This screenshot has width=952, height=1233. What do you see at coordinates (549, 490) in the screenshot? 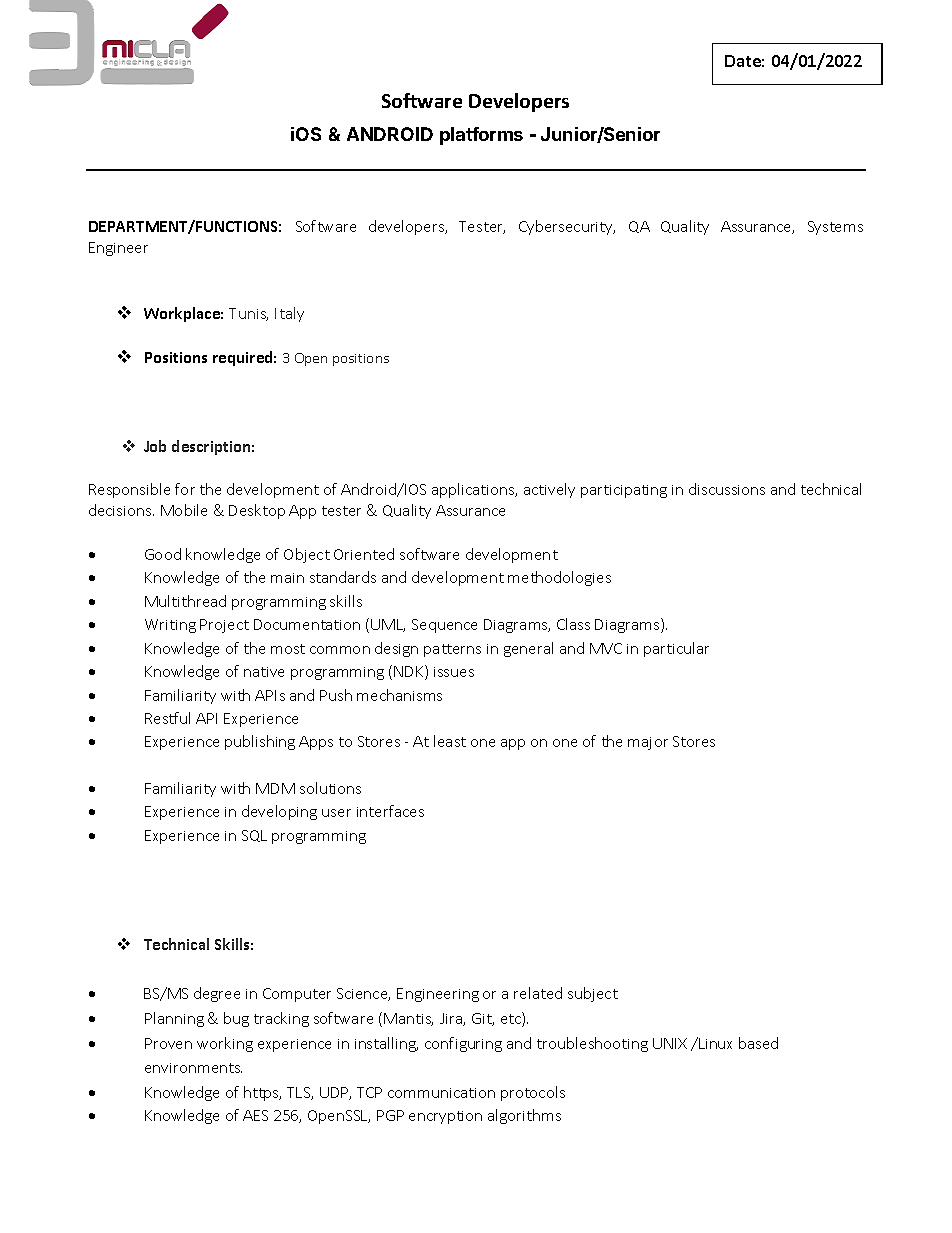
I see `actively` at bounding box center [549, 490].
